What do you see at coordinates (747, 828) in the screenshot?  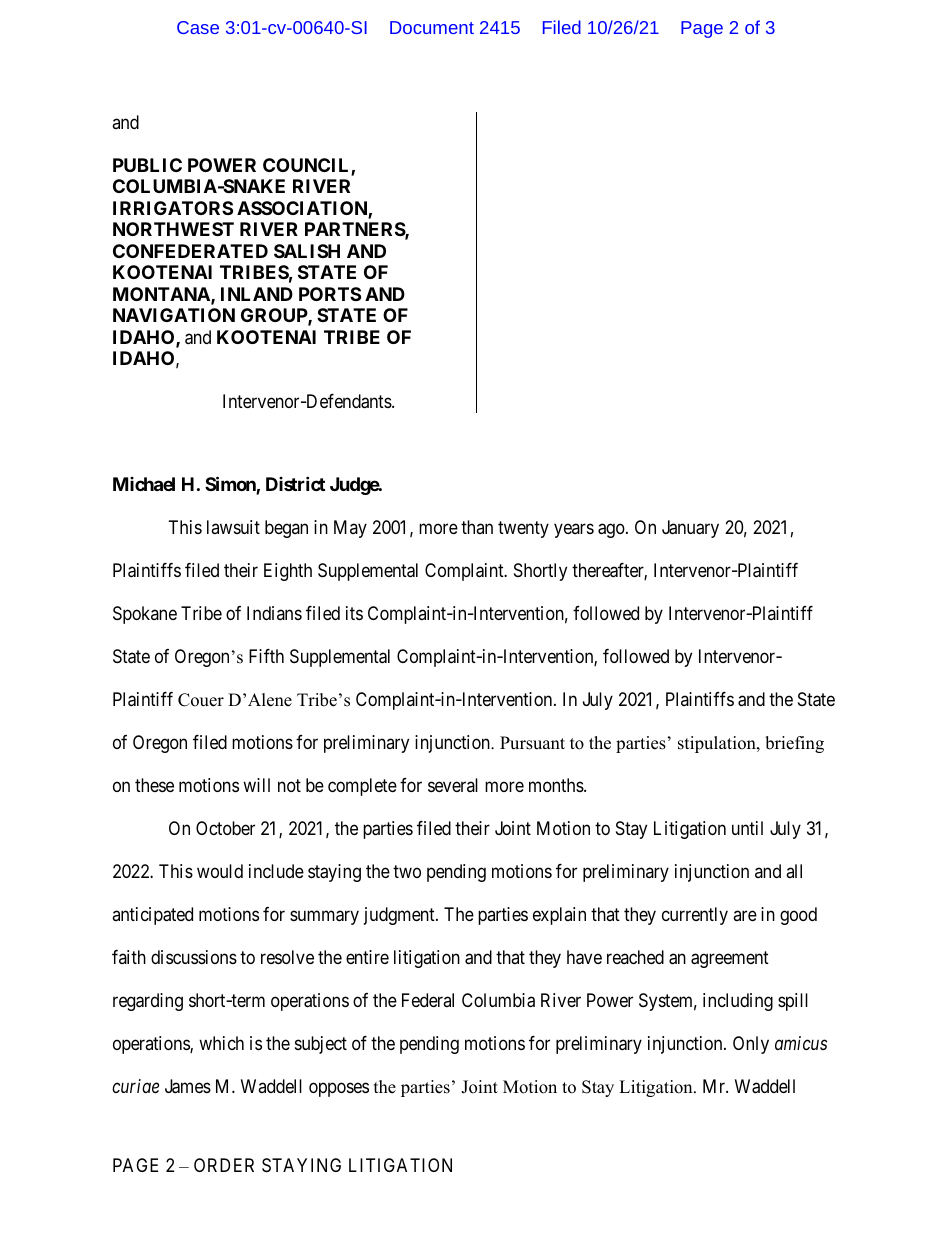 I see `until` at bounding box center [747, 828].
